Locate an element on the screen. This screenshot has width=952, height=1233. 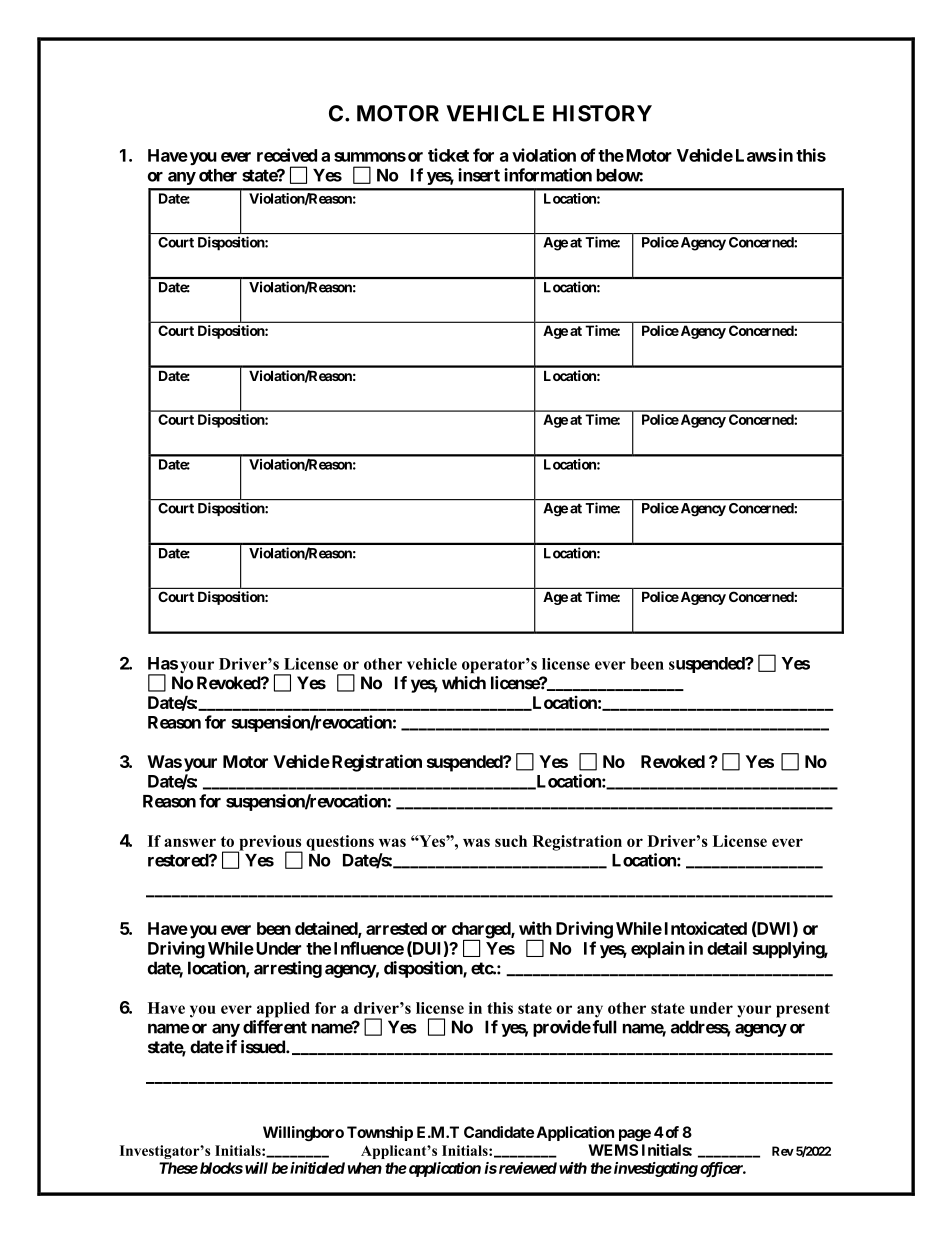
issued is located at coordinates (264, 1047).
